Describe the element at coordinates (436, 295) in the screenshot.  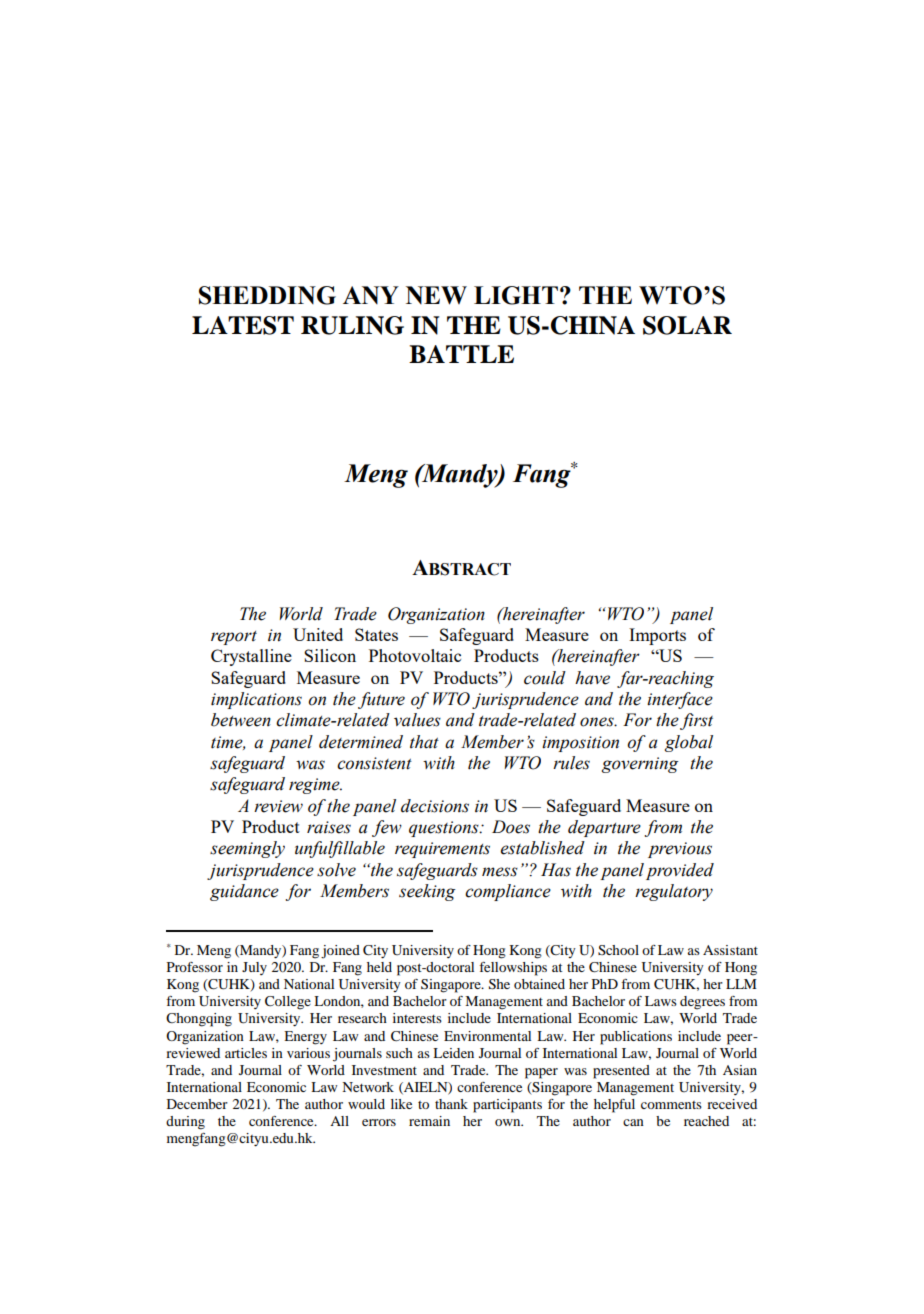
I see `NEW` at that location.
